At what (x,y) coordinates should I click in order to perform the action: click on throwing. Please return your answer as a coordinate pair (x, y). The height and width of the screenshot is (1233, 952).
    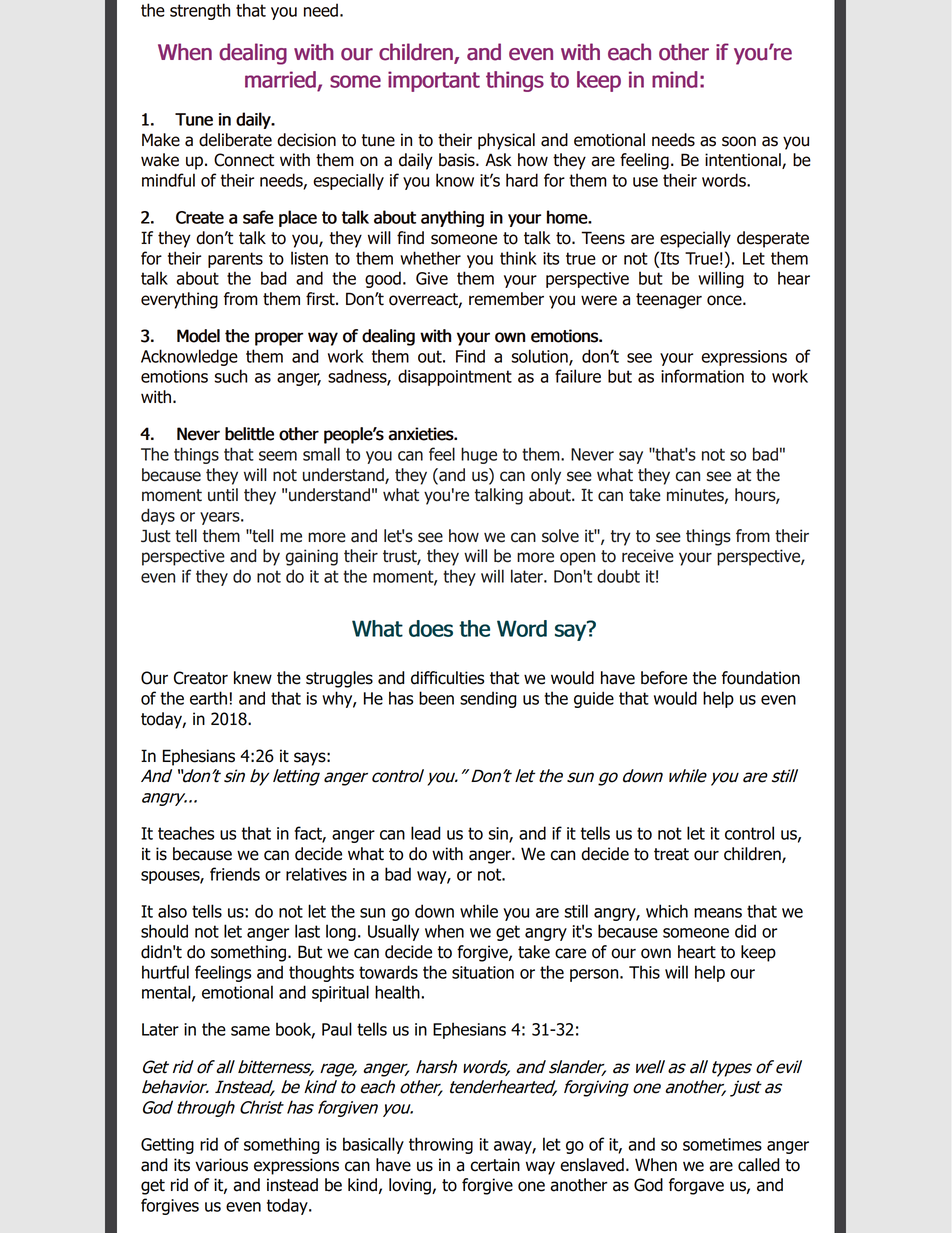
    Looking at the image, I should click on (441, 1145).
